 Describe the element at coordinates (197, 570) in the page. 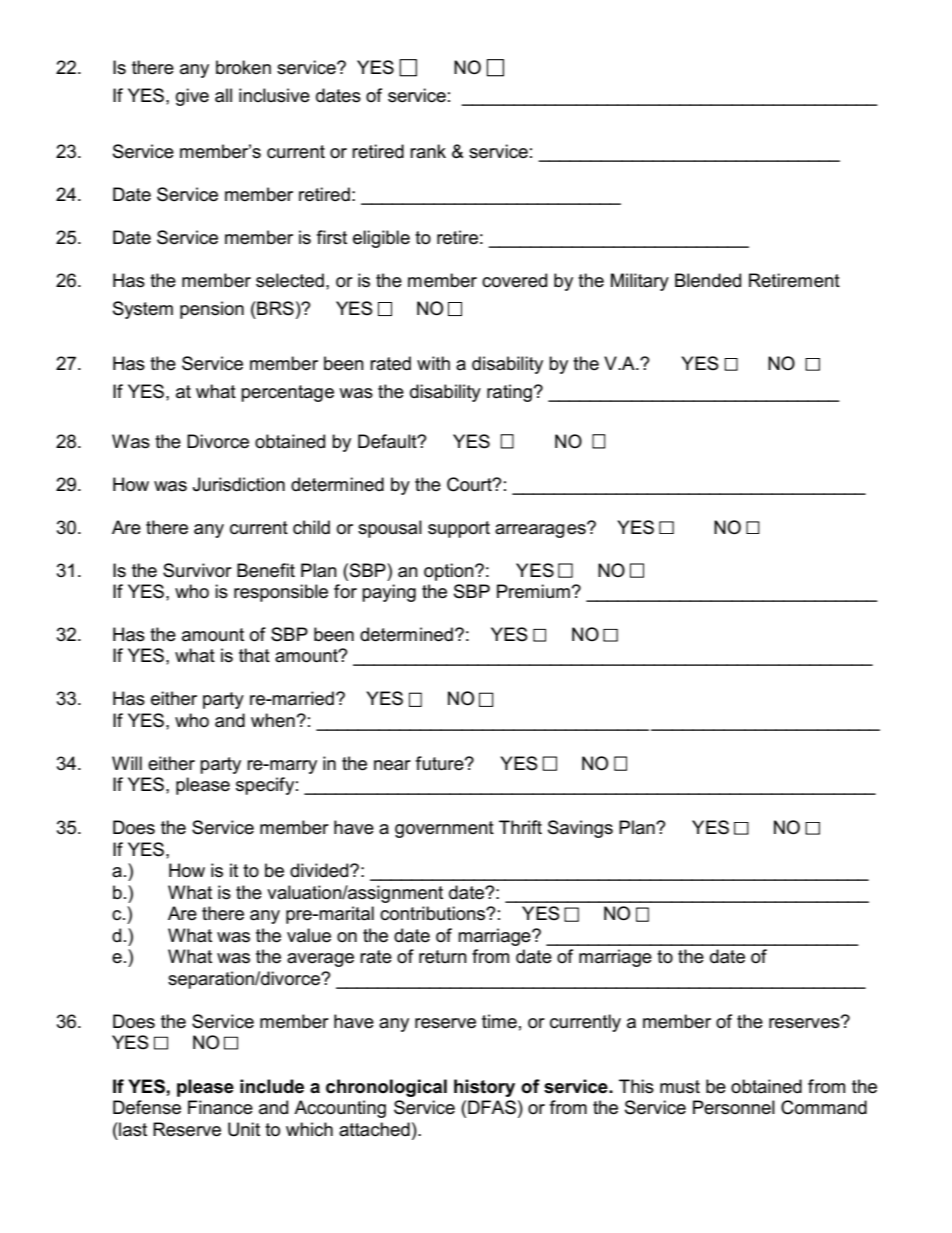

I see `Survivor` at that location.
